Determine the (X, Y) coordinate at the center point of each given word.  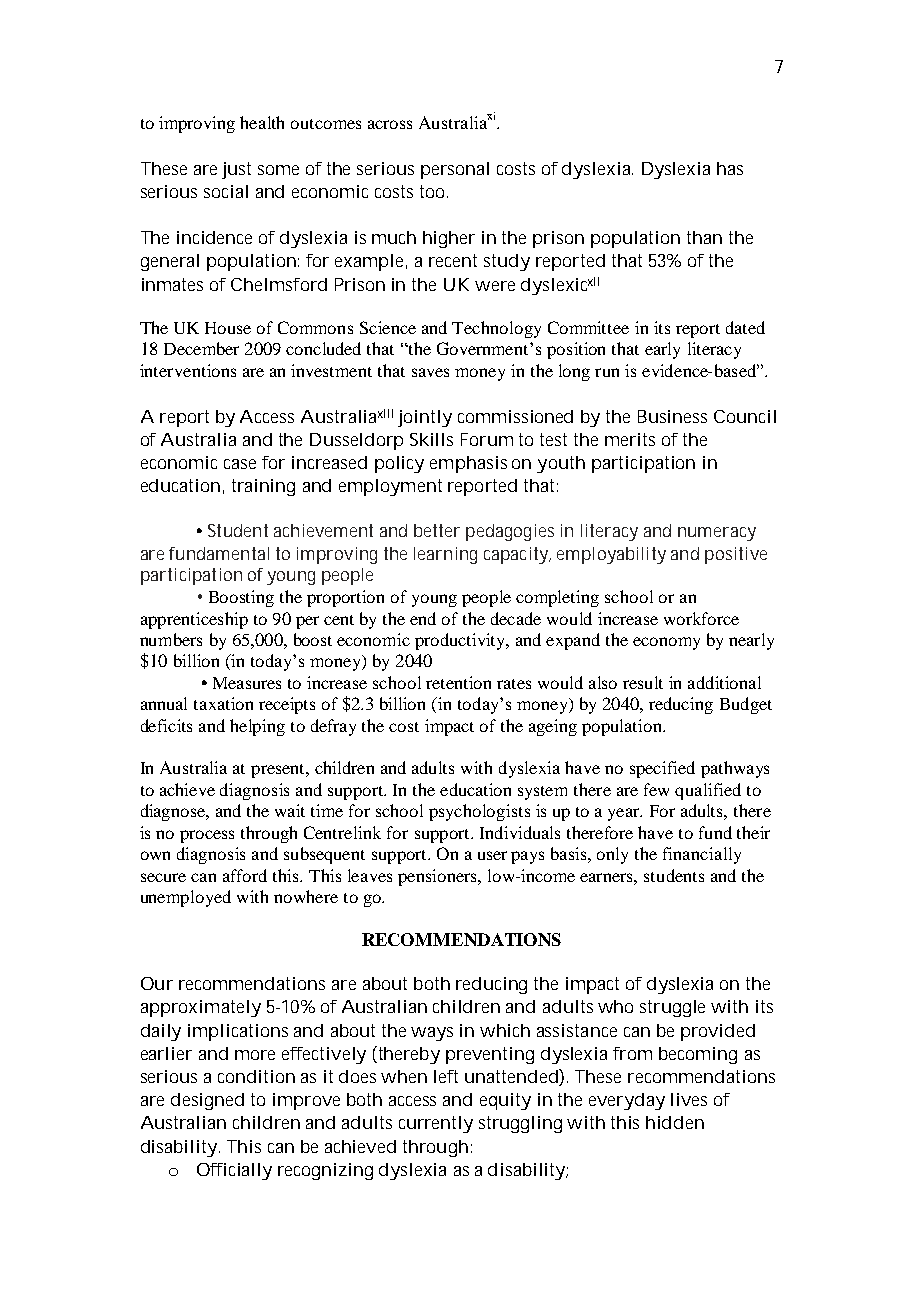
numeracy (717, 534)
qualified (708, 791)
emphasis (468, 464)
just (236, 170)
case (240, 464)
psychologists (479, 812)
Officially (234, 1171)
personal (455, 170)
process (207, 836)
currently (436, 1124)
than (704, 237)
